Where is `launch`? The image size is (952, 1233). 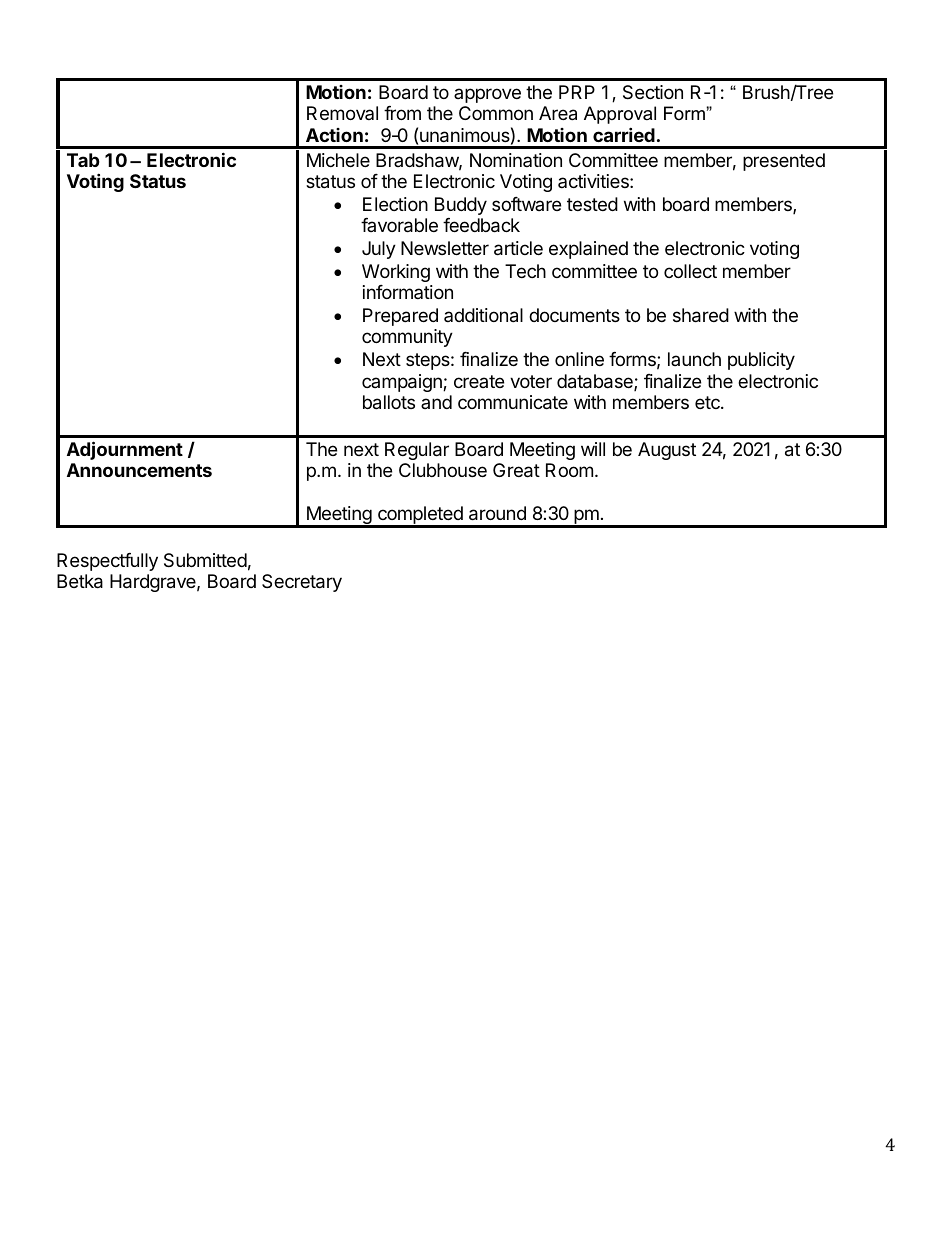
launch is located at coordinates (694, 359).
